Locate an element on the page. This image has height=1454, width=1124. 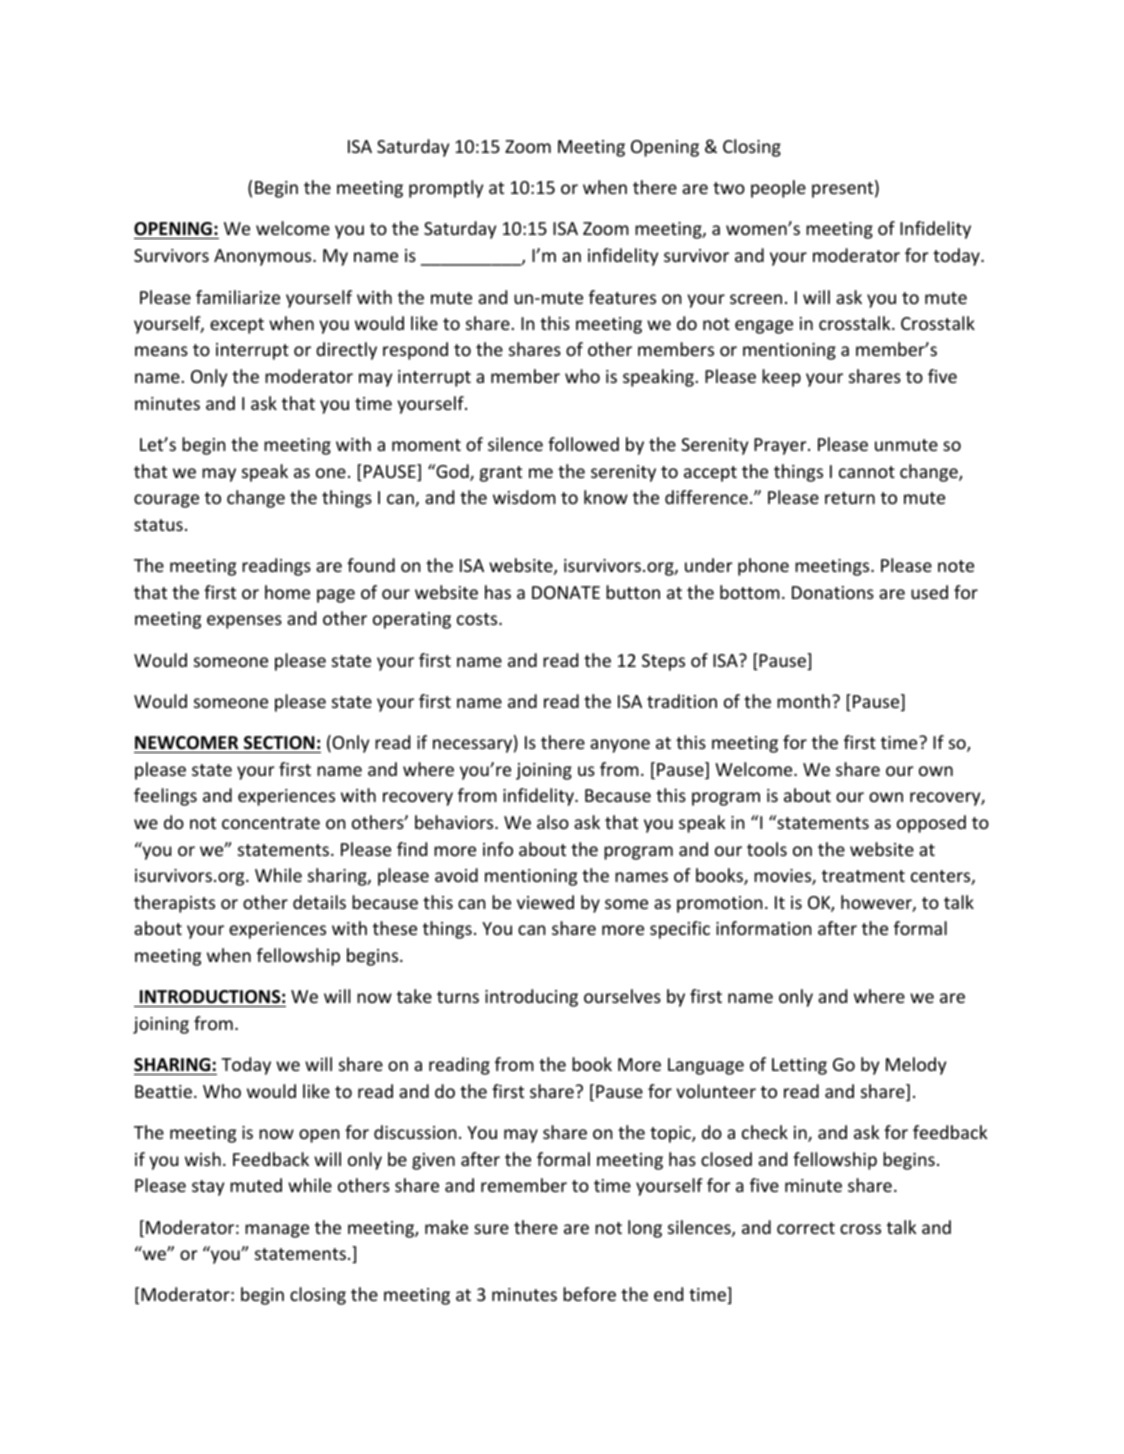
before is located at coordinates (589, 1294).
